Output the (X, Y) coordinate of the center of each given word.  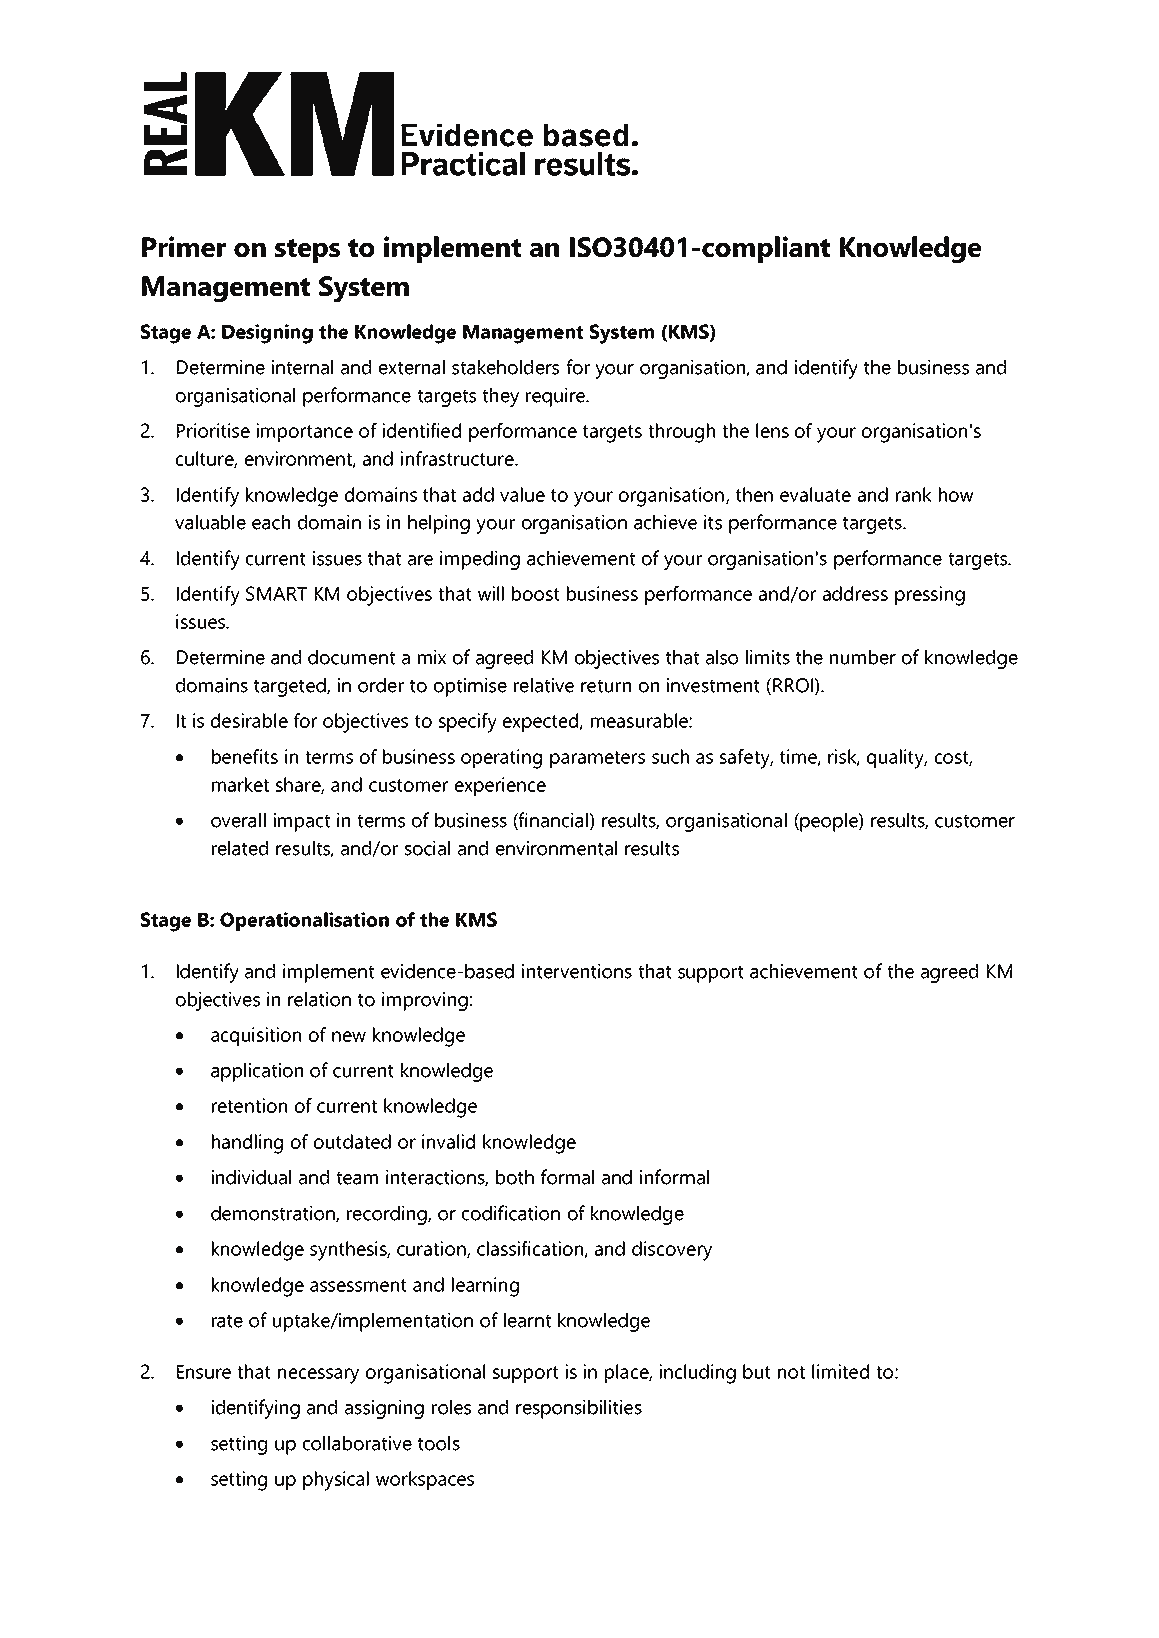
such (670, 756)
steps (307, 251)
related (240, 848)
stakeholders (505, 367)
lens (772, 430)
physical (336, 1481)
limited (840, 1371)
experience (500, 786)
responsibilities (579, 1409)
